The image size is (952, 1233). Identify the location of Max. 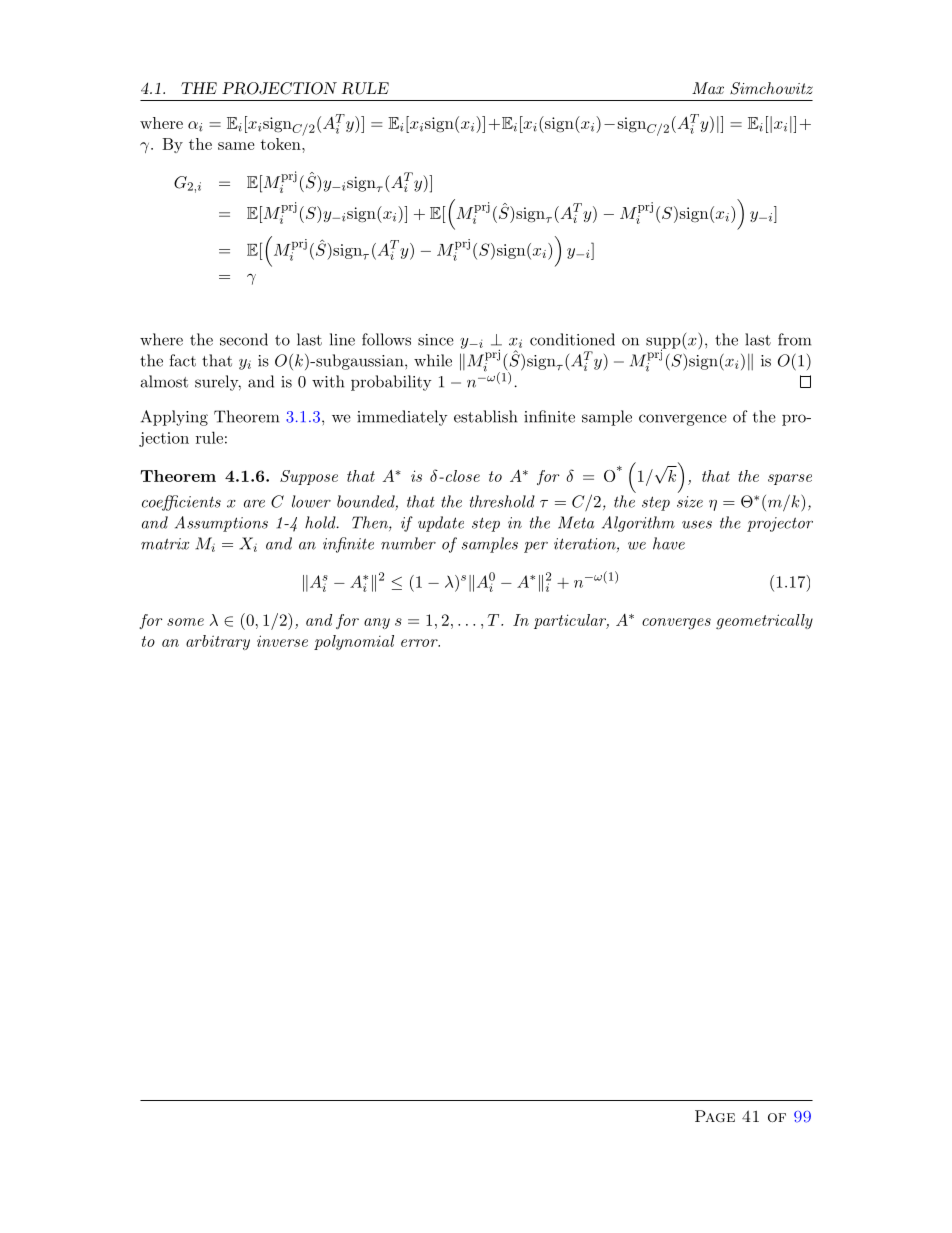
(708, 88).
